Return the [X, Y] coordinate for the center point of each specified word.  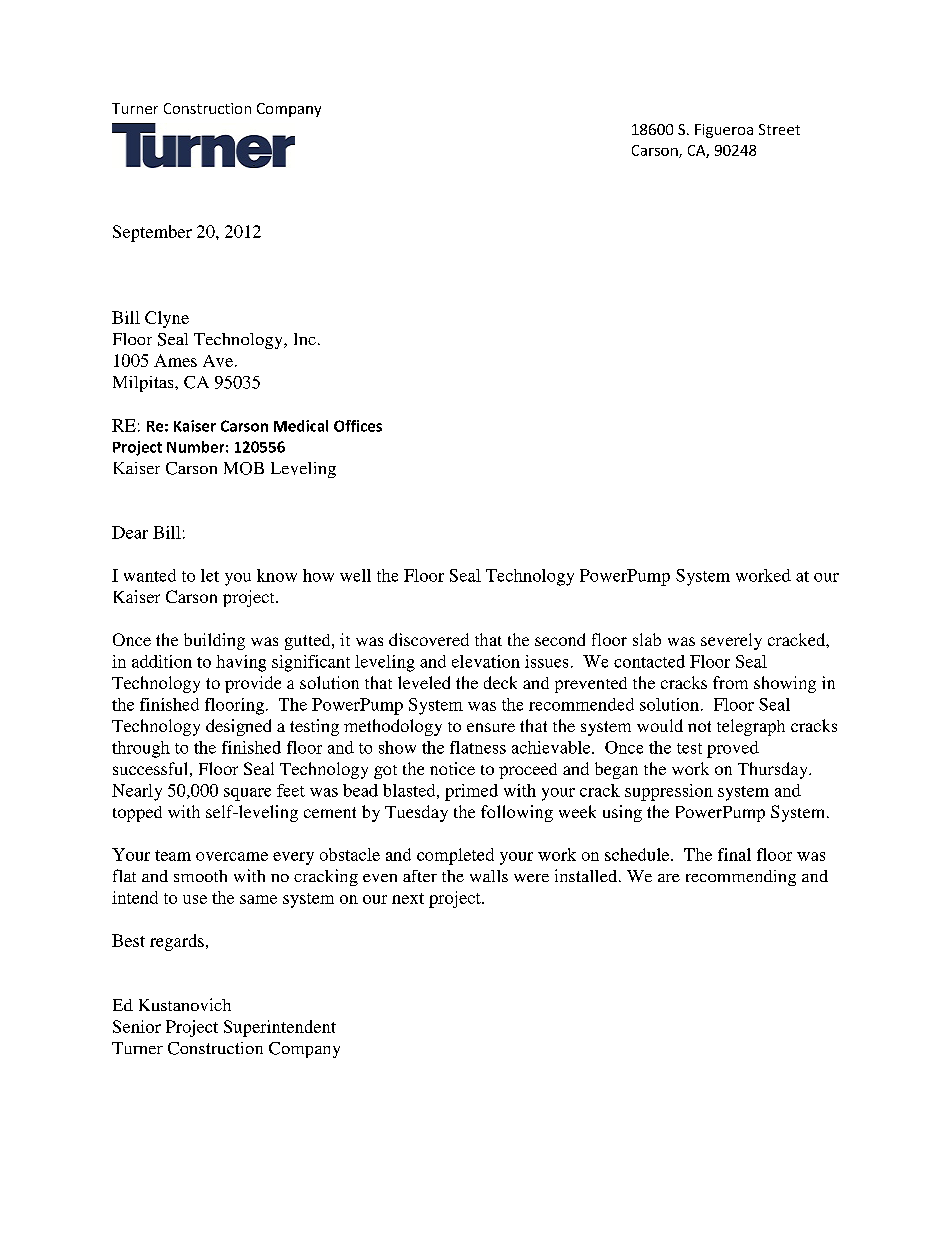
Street [779, 129]
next [408, 898]
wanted [150, 575]
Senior [137, 1026]
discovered [429, 639]
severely [731, 641]
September [152, 233]
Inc [305, 339]
